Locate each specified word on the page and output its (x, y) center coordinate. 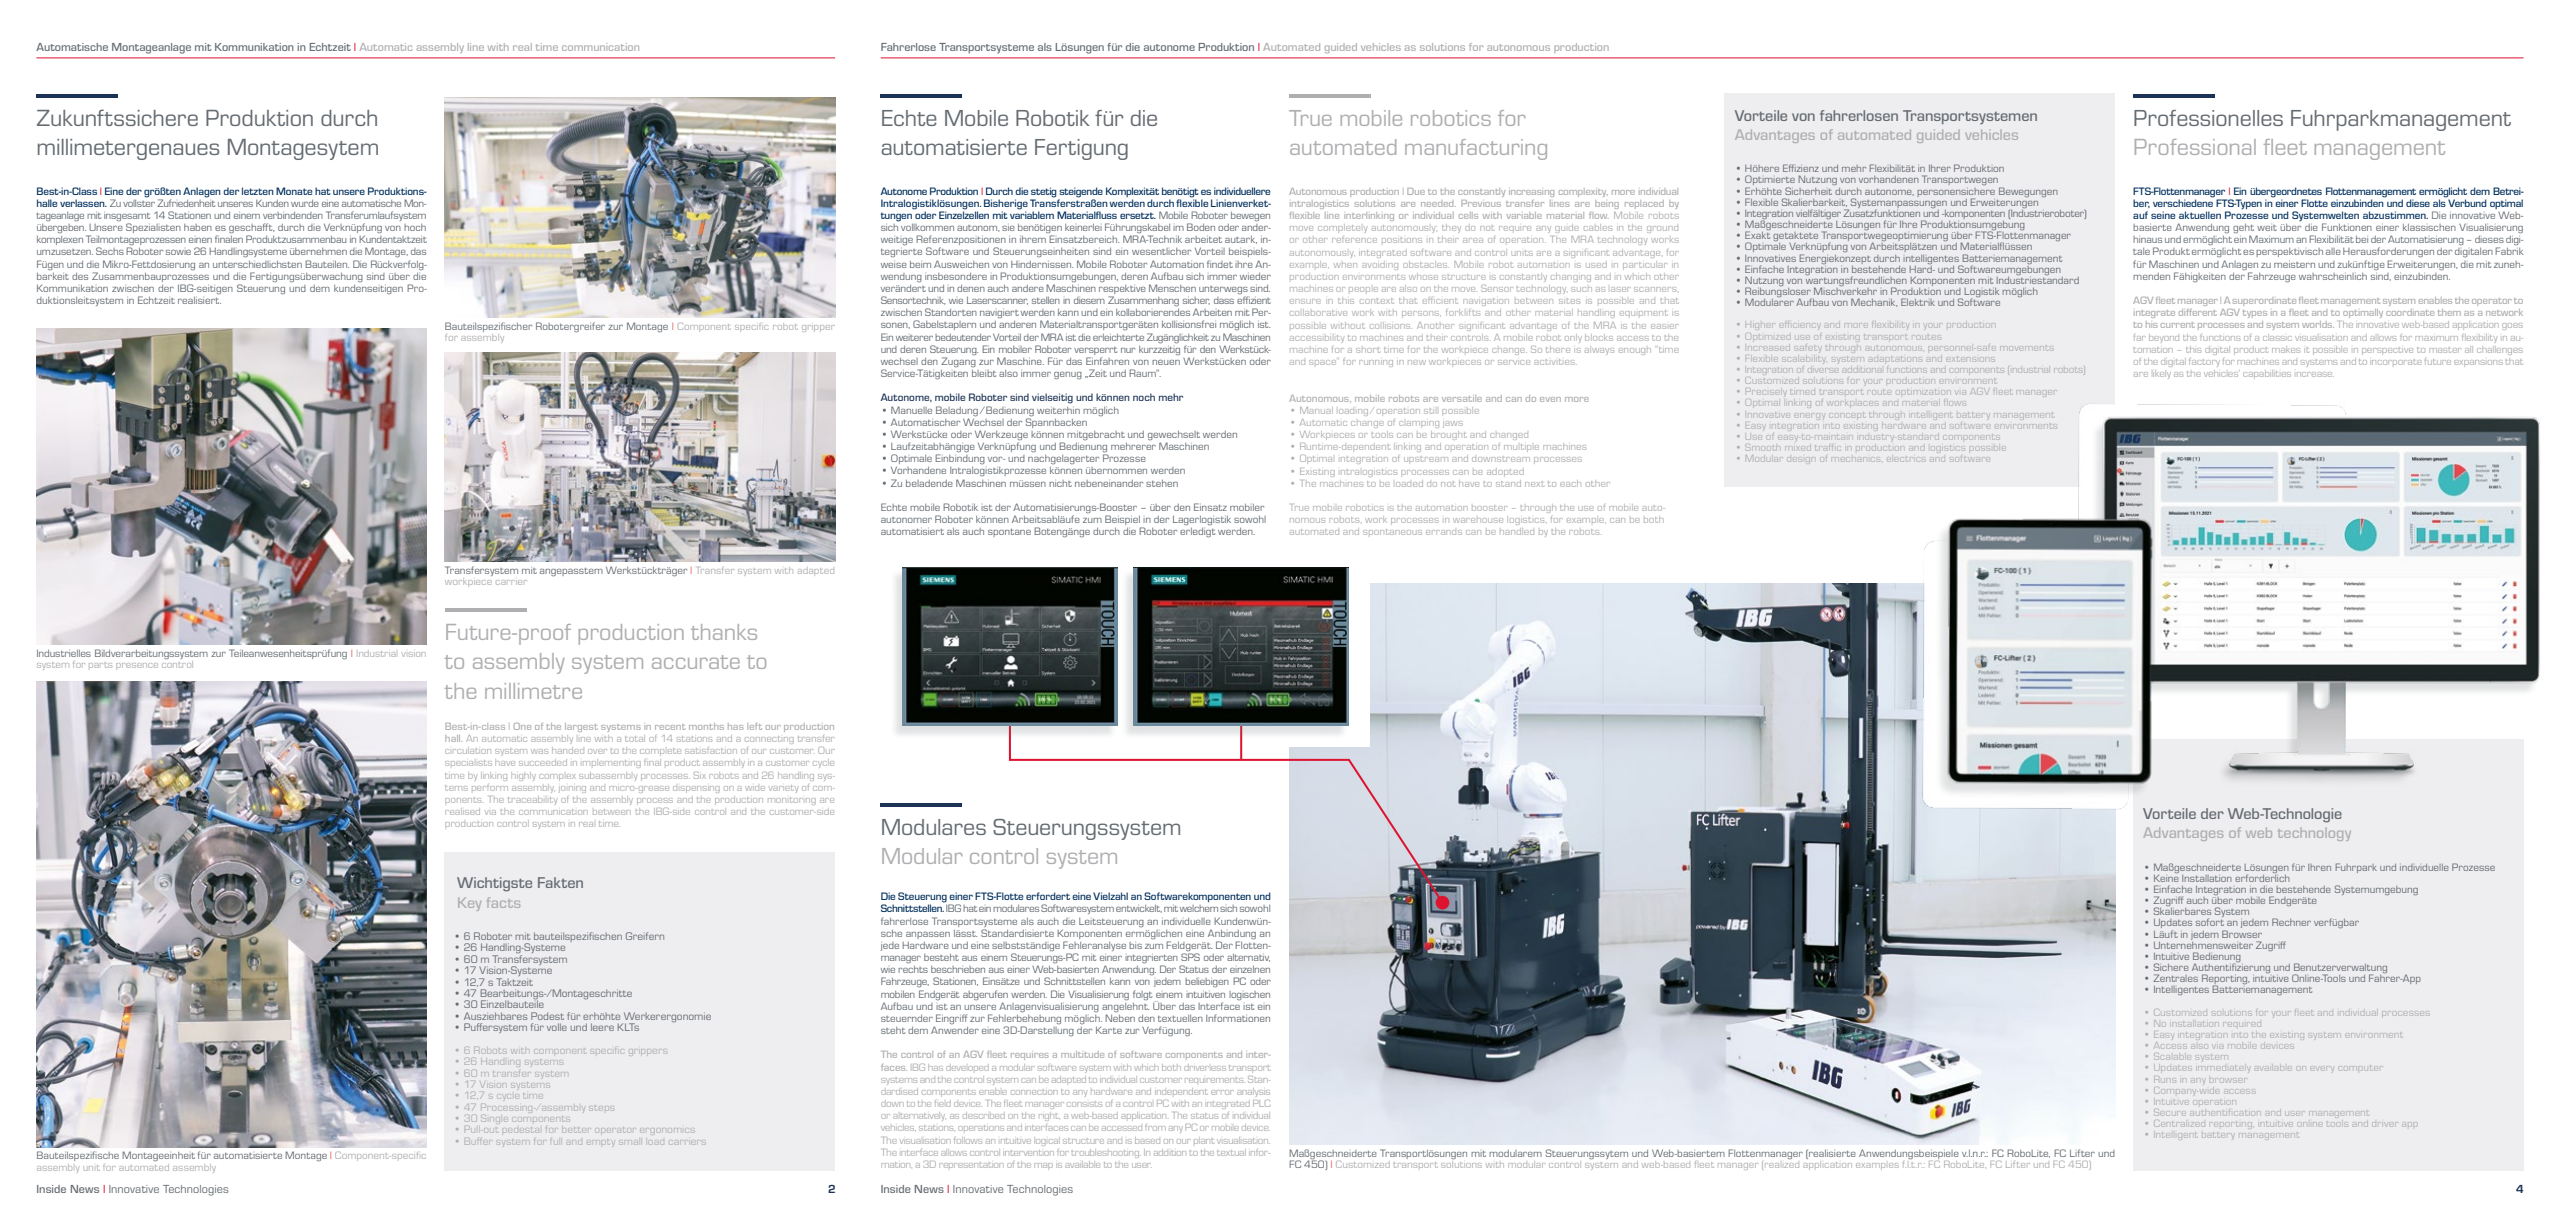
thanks (724, 632)
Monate (294, 191)
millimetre (533, 691)
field (943, 1103)
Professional (2195, 147)
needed (1438, 204)
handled (1517, 531)
